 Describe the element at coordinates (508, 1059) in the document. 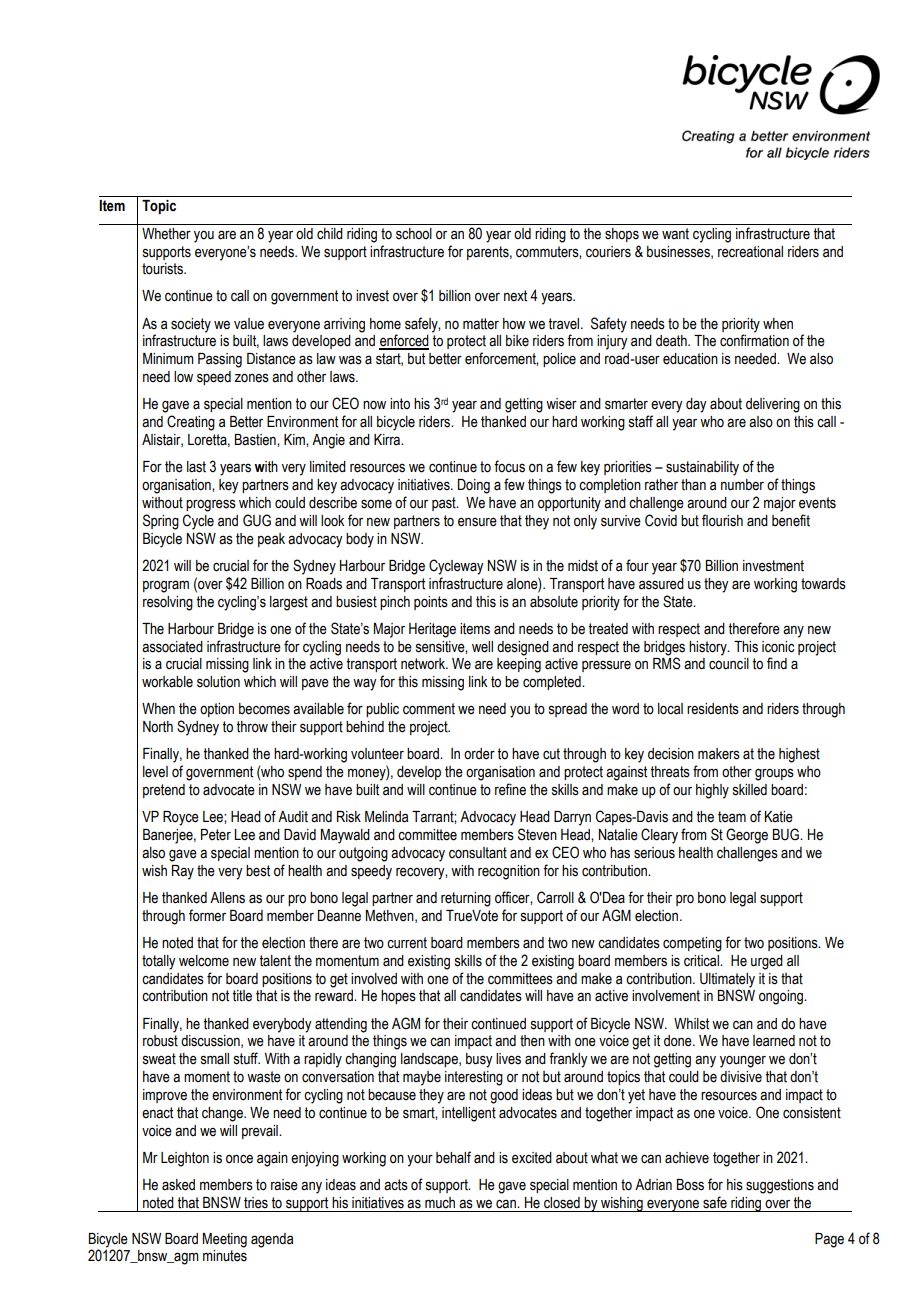

I see `lives` at that location.
